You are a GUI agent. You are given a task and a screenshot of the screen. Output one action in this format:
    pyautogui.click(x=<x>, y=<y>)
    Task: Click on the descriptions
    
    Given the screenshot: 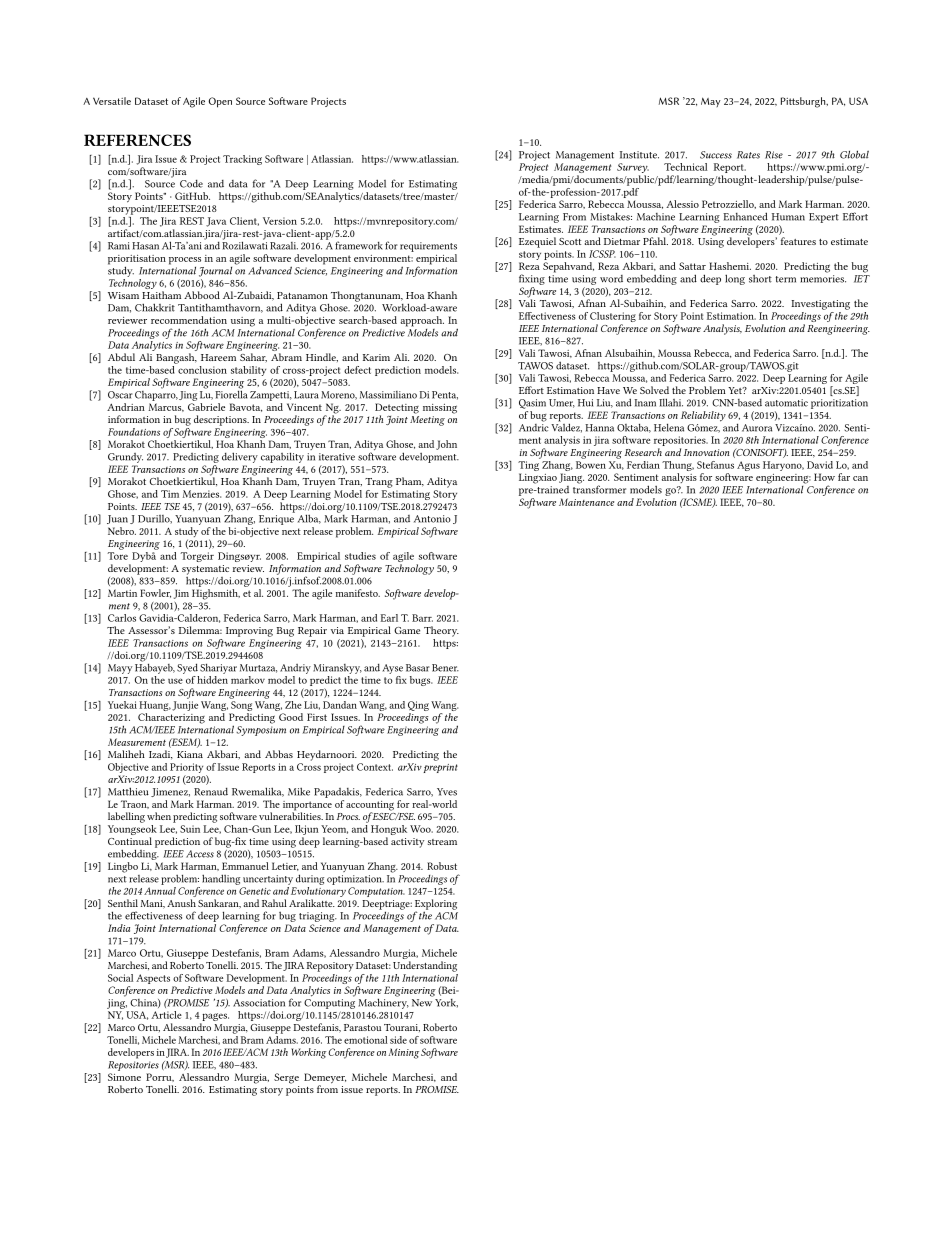 What is the action you would take?
    pyautogui.click(x=221, y=420)
